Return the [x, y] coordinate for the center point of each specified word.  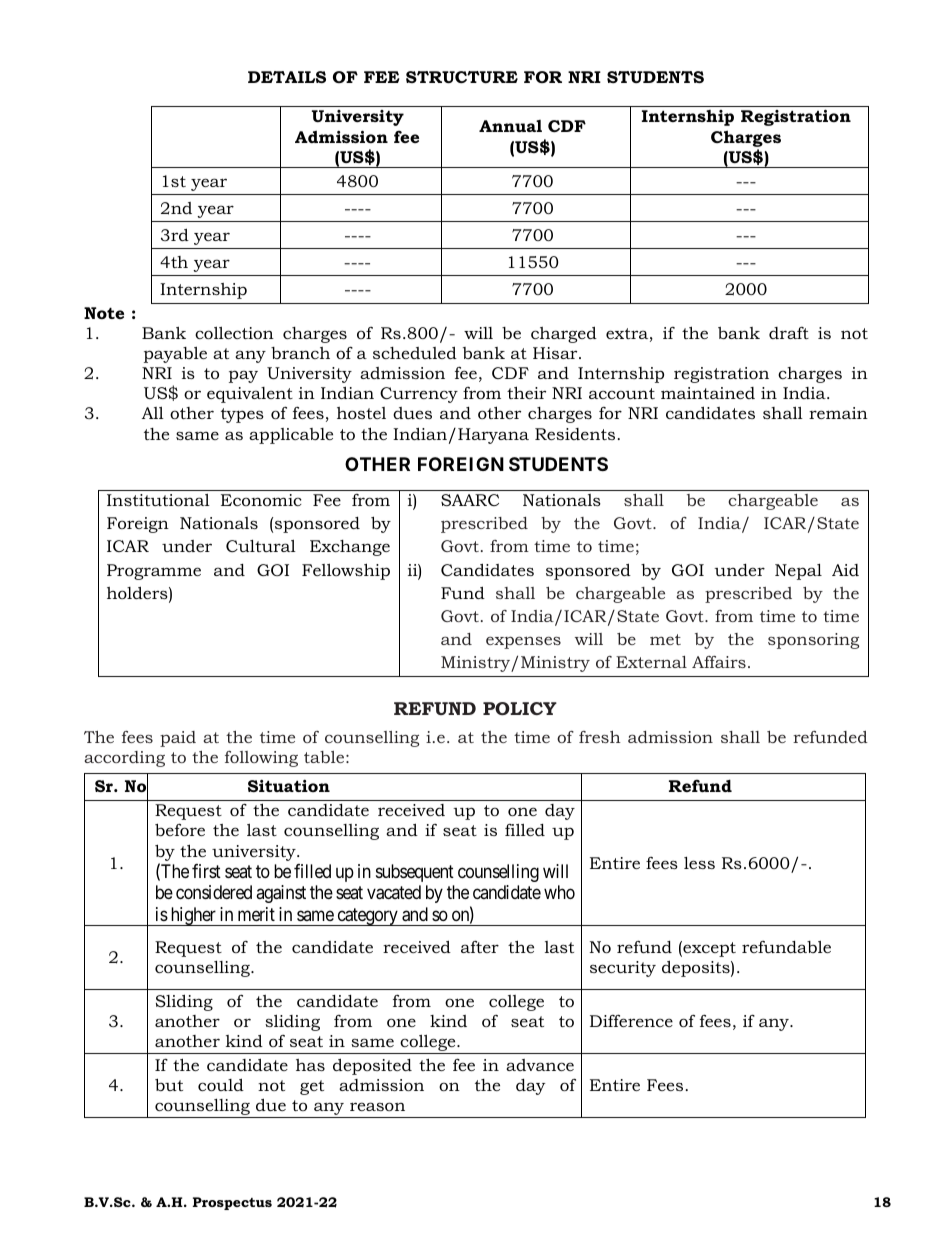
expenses [523, 642]
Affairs [719, 662]
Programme [154, 572]
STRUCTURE [462, 77]
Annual [510, 126]
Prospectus [232, 1203]
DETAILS [287, 77]
